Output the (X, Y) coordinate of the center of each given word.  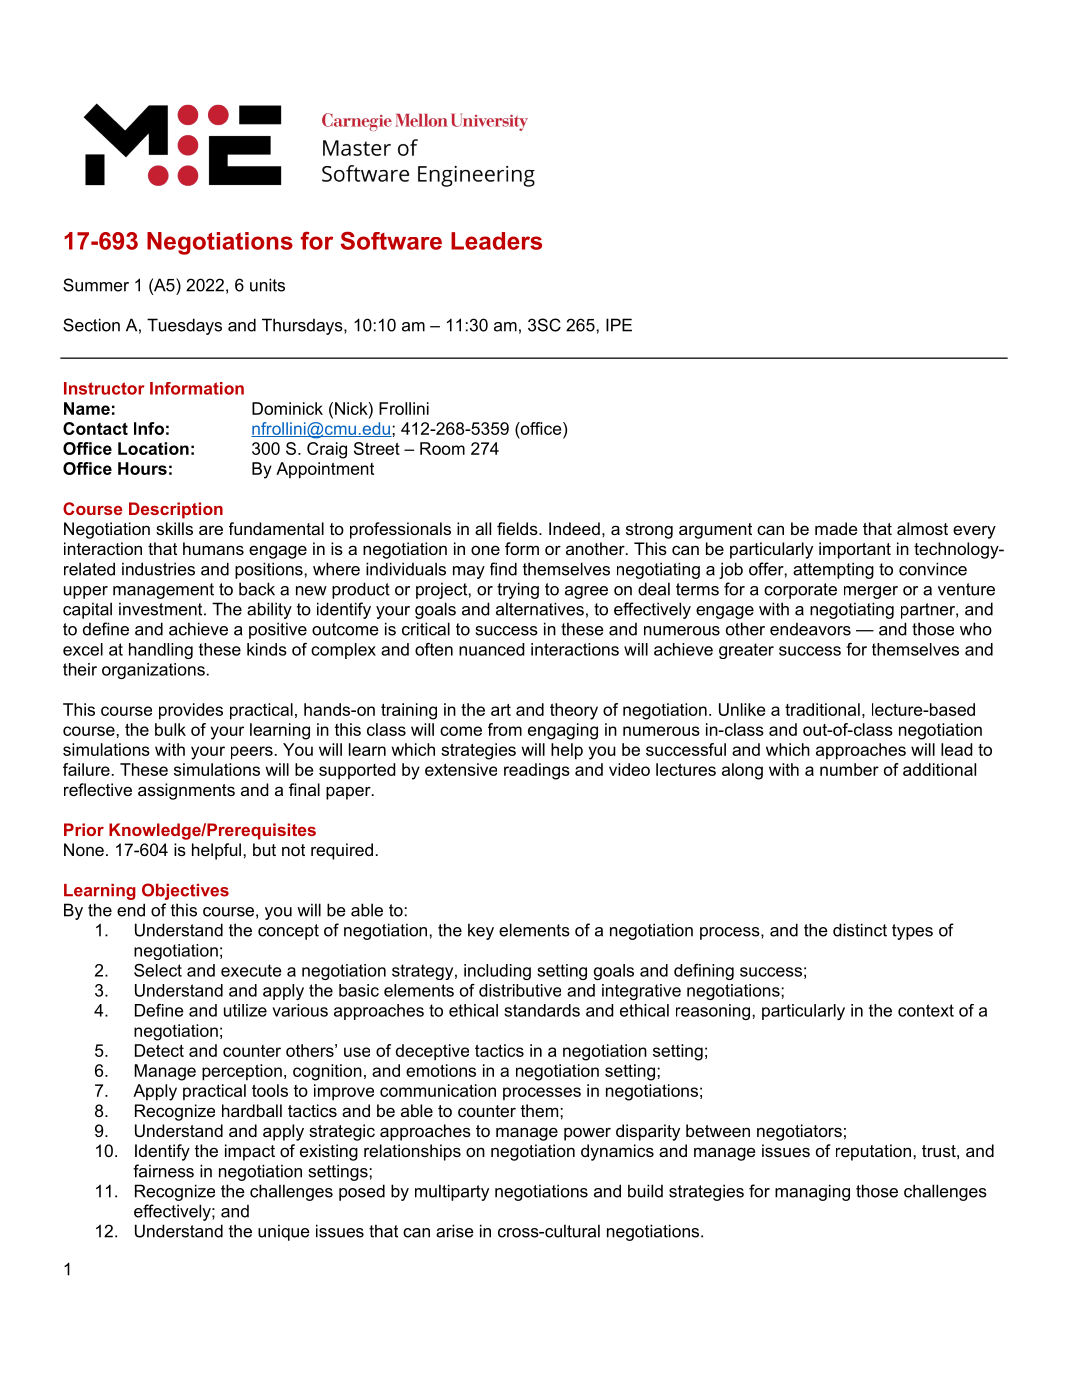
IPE (619, 325)
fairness (163, 1171)
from (505, 729)
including (497, 972)
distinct (860, 930)
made (836, 528)
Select (158, 970)
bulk (170, 729)
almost (922, 528)
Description (176, 510)
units (267, 285)
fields (518, 528)
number (849, 769)
